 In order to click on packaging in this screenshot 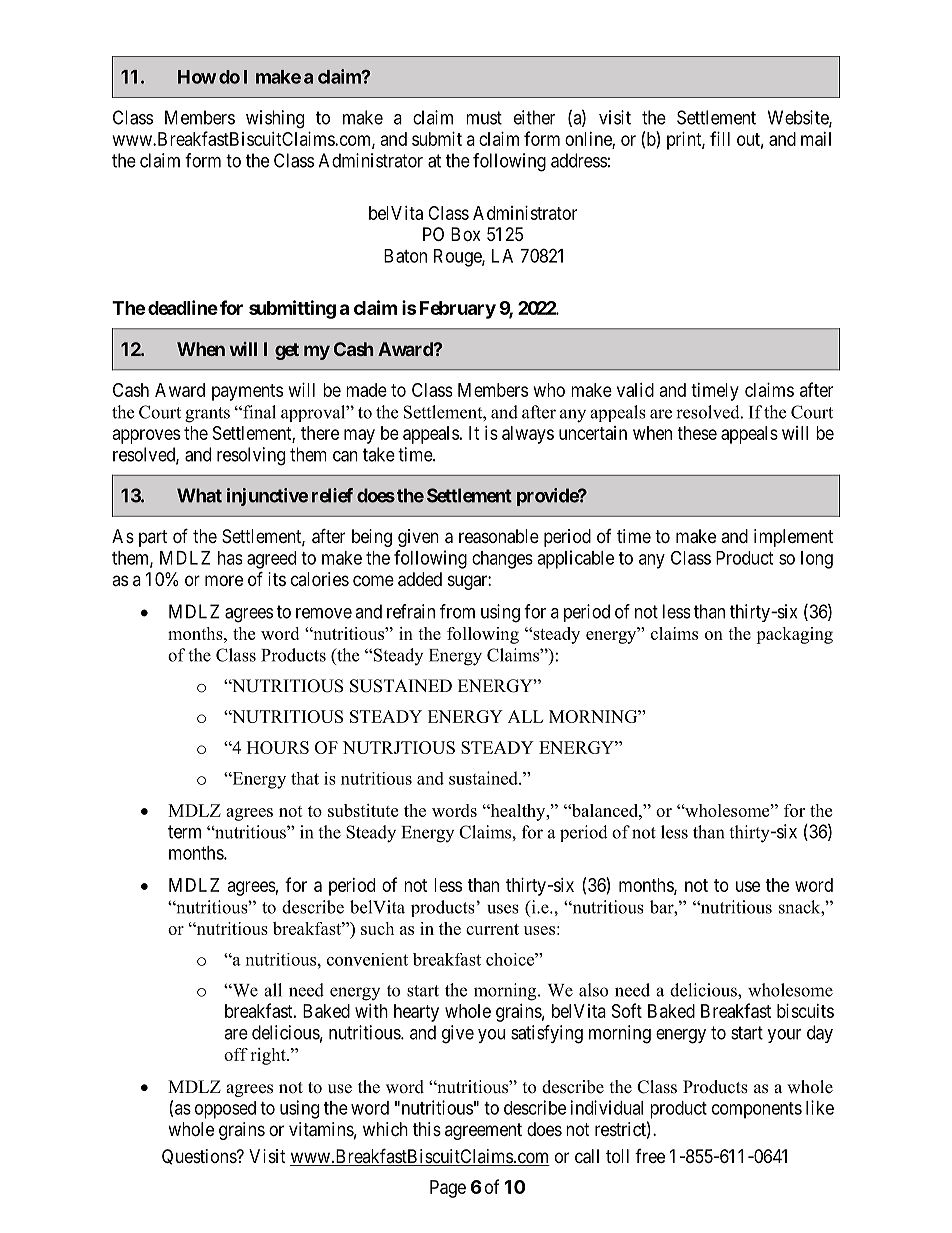, I will do `click(794, 635)`.
